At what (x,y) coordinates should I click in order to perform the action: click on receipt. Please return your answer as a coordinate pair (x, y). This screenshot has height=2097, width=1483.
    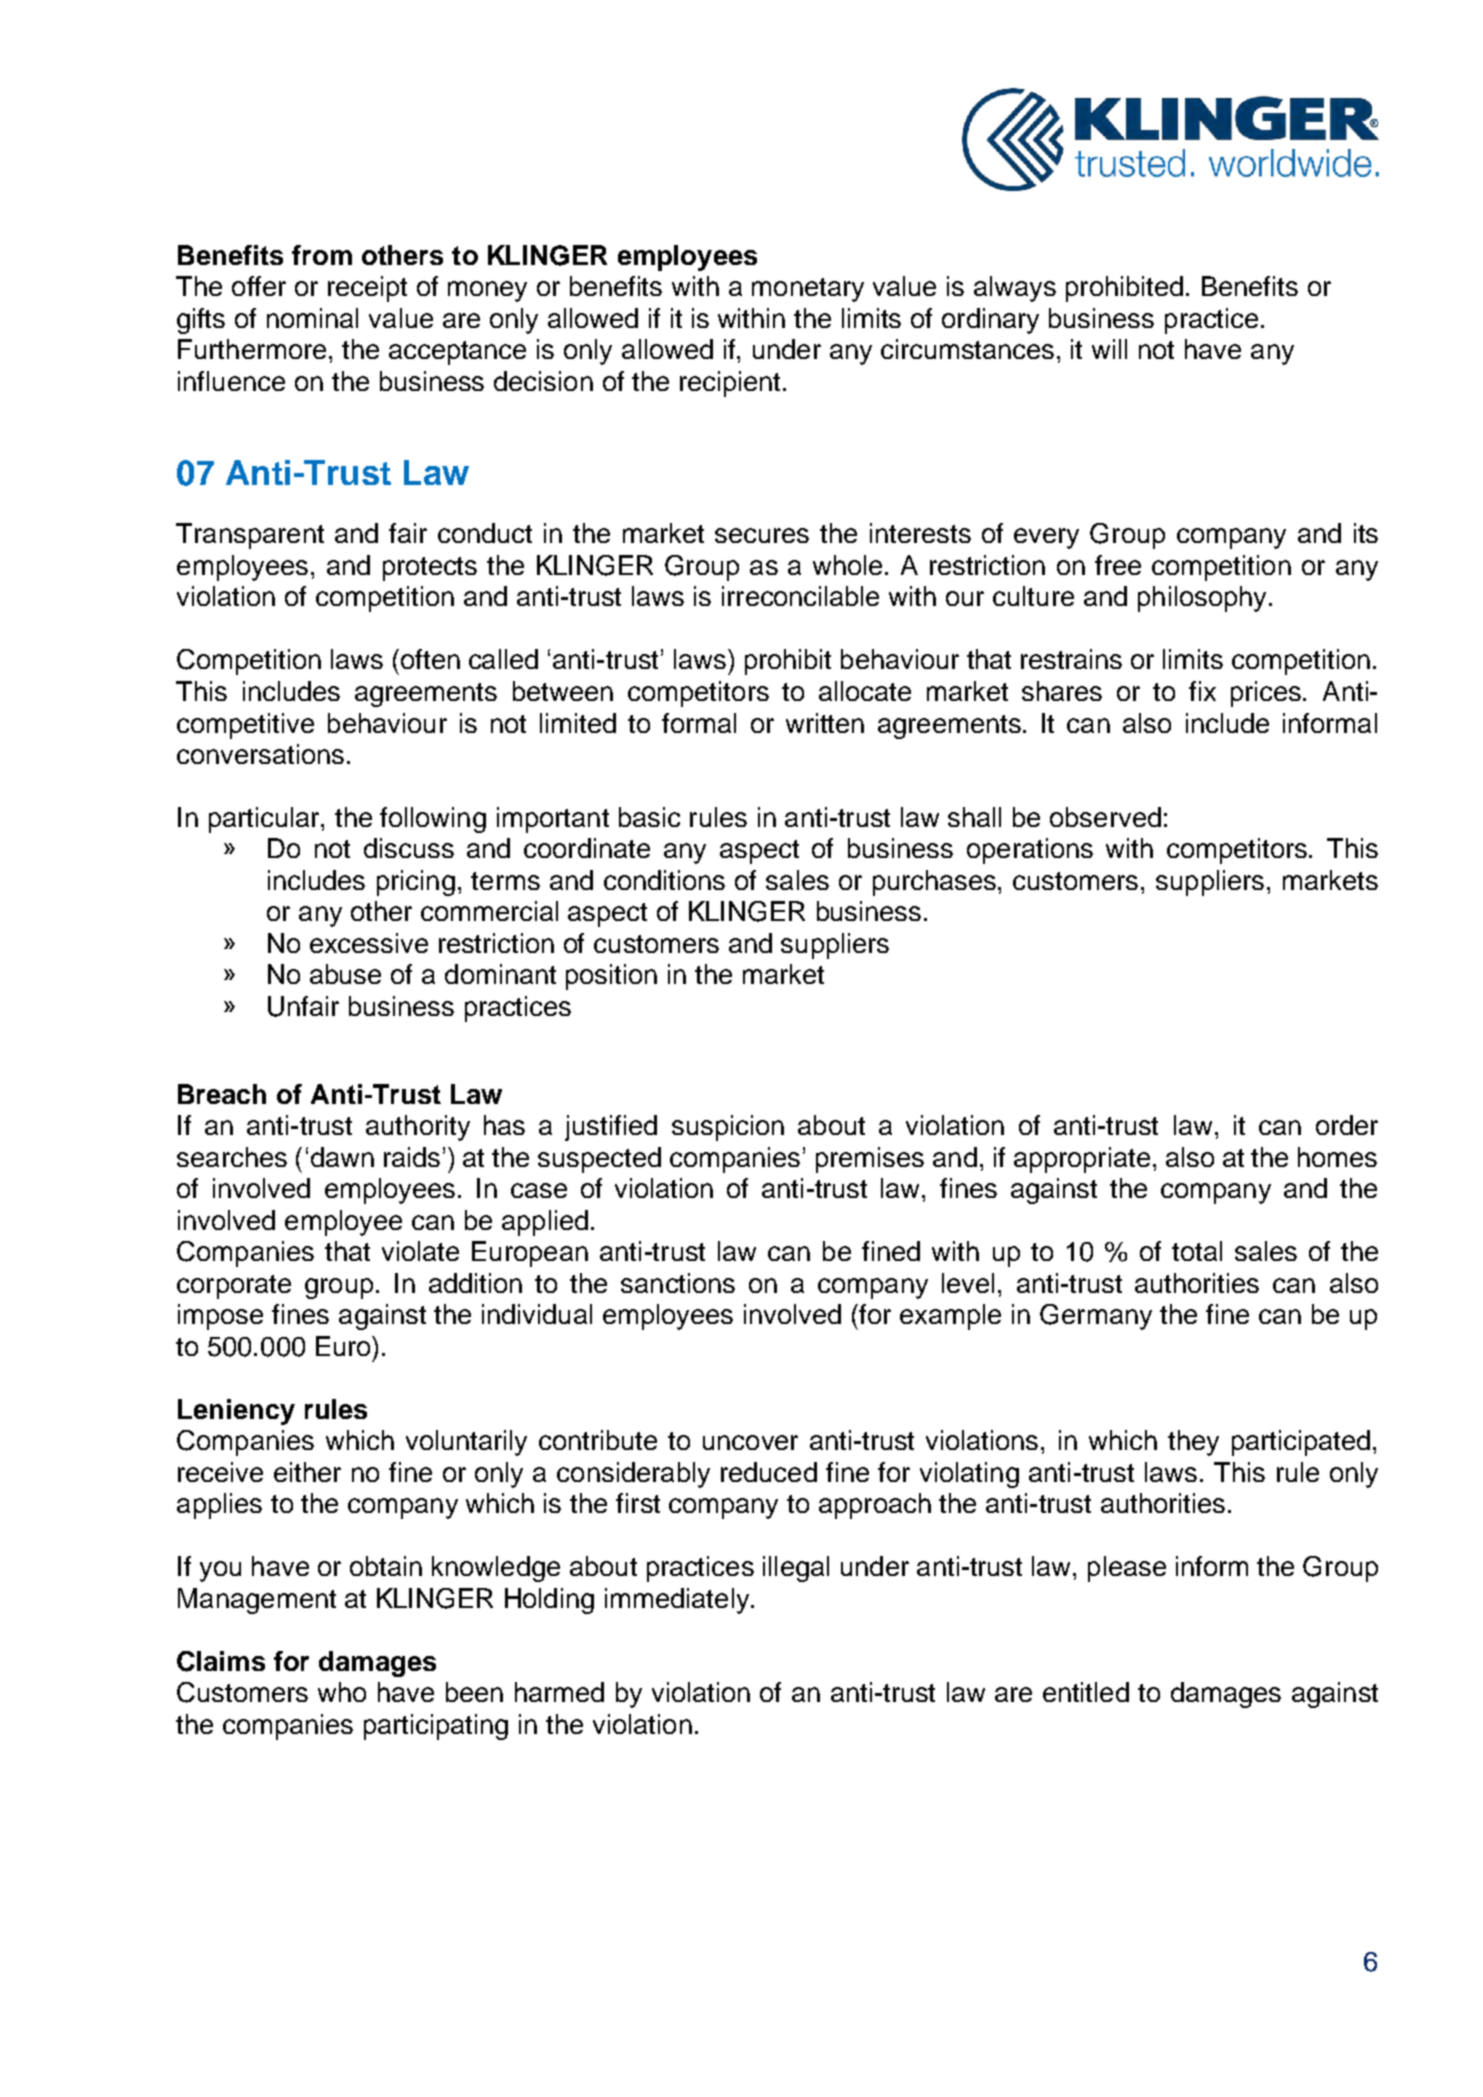
    Looking at the image, I should click on (367, 289).
